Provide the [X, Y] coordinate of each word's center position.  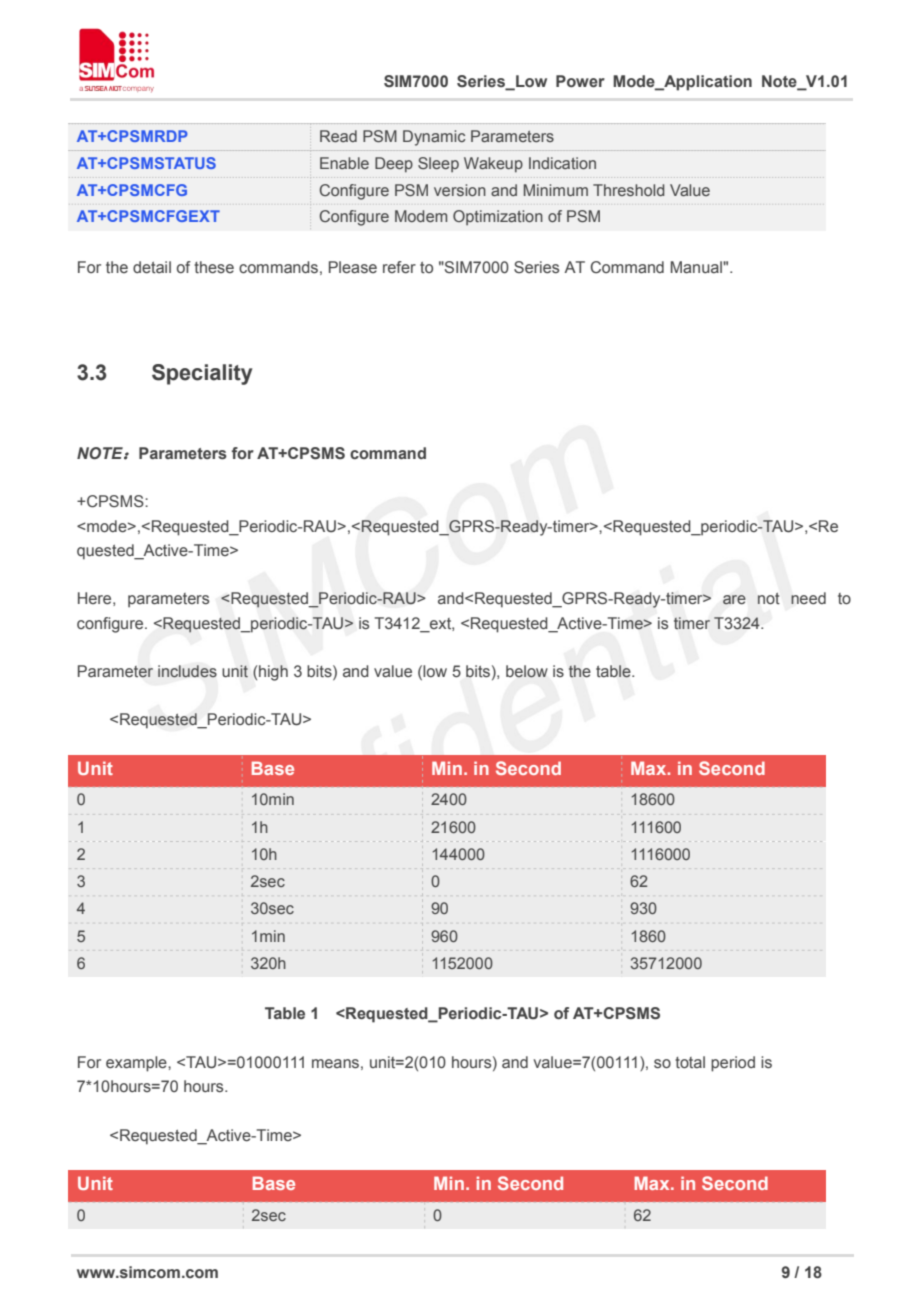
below [527, 671]
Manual [697, 267]
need [808, 598]
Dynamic [434, 138]
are [734, 600]
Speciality [202, 374]
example [137, 1064]
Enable [344, 163]
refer [399, 267]
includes [187, 671]
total [690, 1062]
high [273, 673]
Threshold [628, 190]
